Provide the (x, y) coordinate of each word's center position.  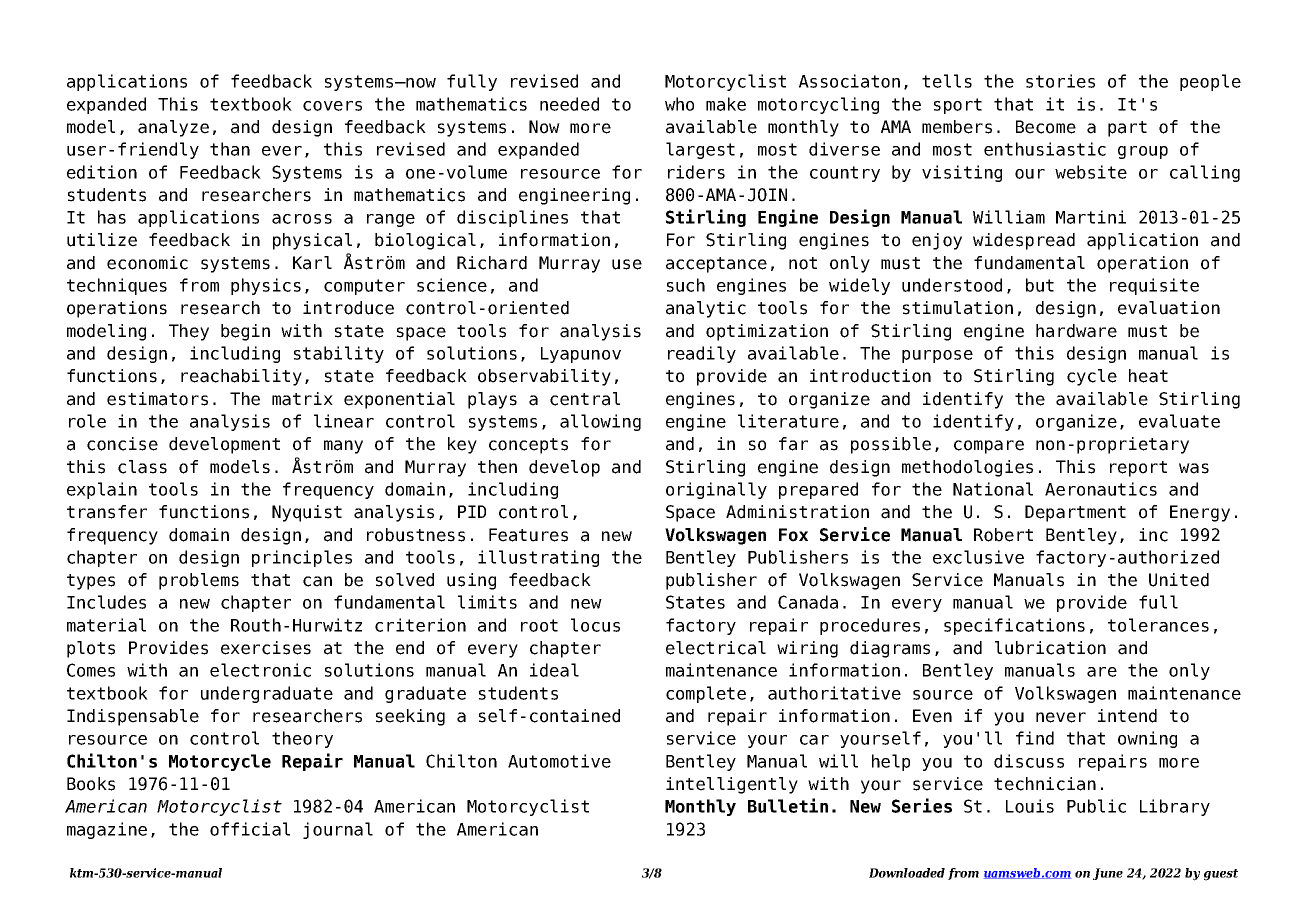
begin (245, 332)
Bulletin (788, 805)
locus (595, 625)
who (679, 104)
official (250, 829)
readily (702, 354)
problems (199, 581)
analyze (173, 128)
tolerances (1158, 625)
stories (1060, 81)
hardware (1076, 331)
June (1108, 874)
